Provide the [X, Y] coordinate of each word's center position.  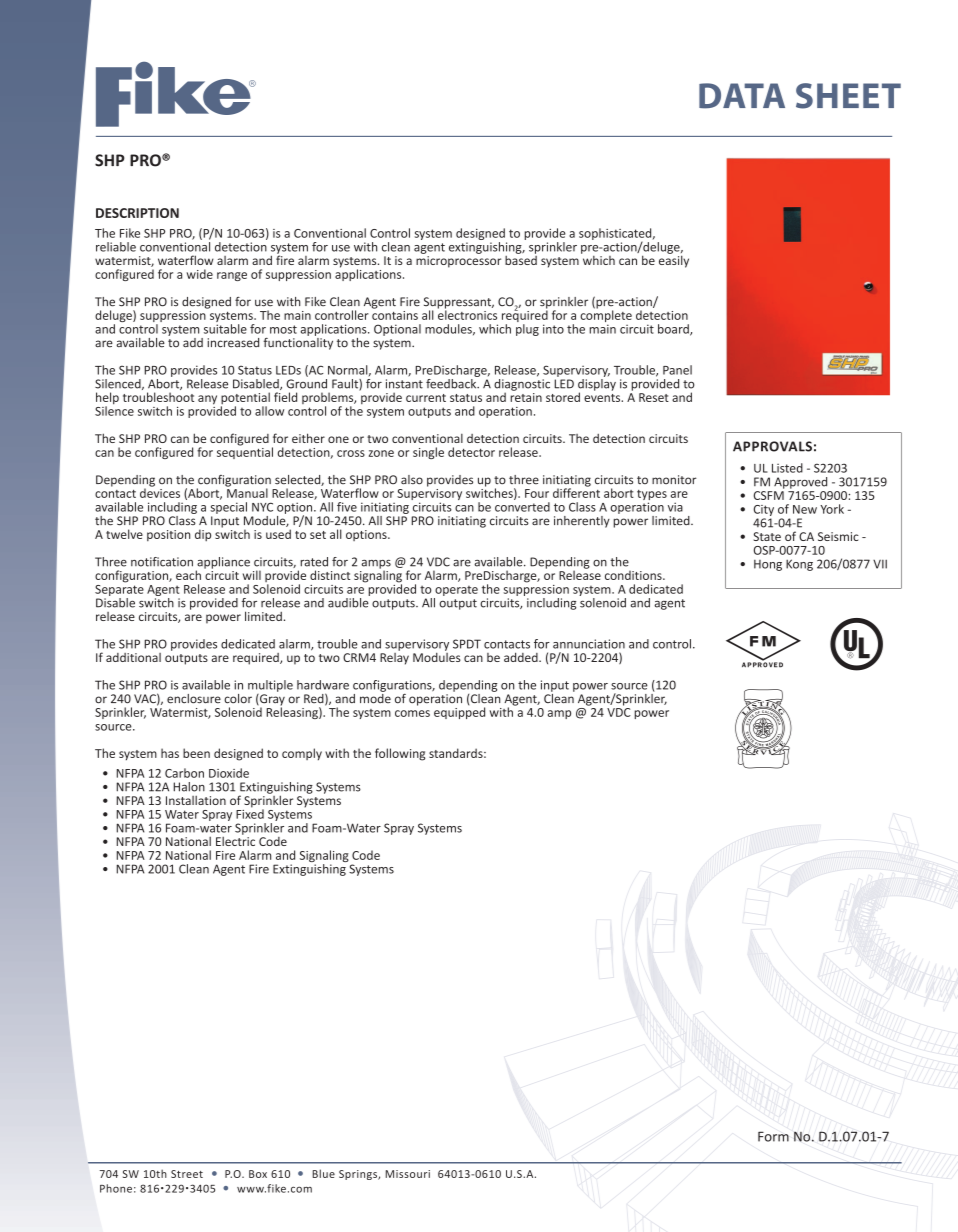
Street [187, 1174]
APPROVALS [772, 446]
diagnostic [522, 384]
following [400, 754]
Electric [235, 840]
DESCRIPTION [137, 213]
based [521, 259]
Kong [799, 565]
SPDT [467, 644]
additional [133, 657]
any [207, 400]
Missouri [407, 1174]
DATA [742, 96]
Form [773, 1136]
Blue [323, 1173]
